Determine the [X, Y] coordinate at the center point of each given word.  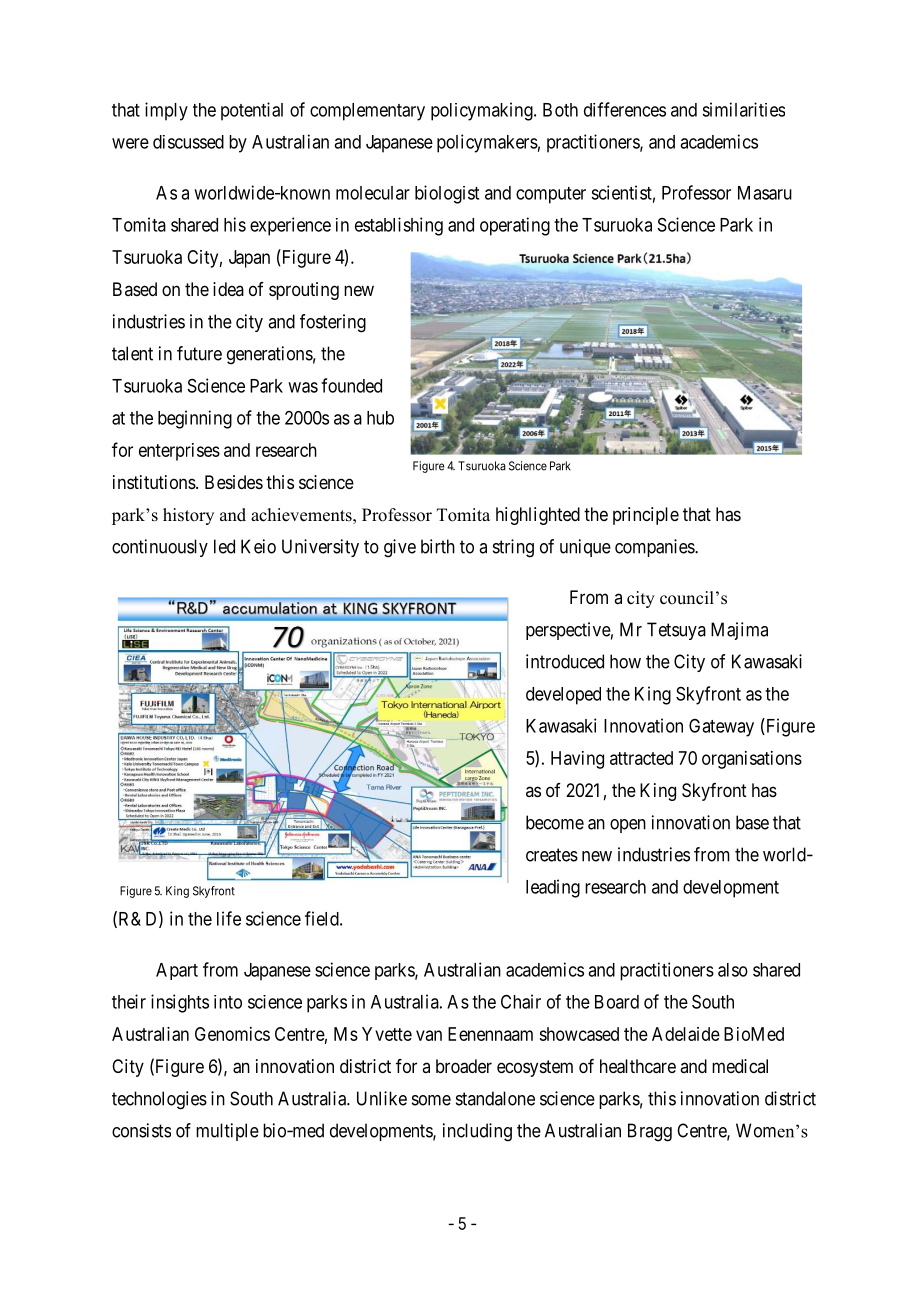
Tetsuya [676, 631]
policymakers [487, 143]
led [224, 546]
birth [438, 546]
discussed [188, 142]
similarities [743, 109]
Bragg [650, 1132]
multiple [227, 1132]
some [431, 1100]
